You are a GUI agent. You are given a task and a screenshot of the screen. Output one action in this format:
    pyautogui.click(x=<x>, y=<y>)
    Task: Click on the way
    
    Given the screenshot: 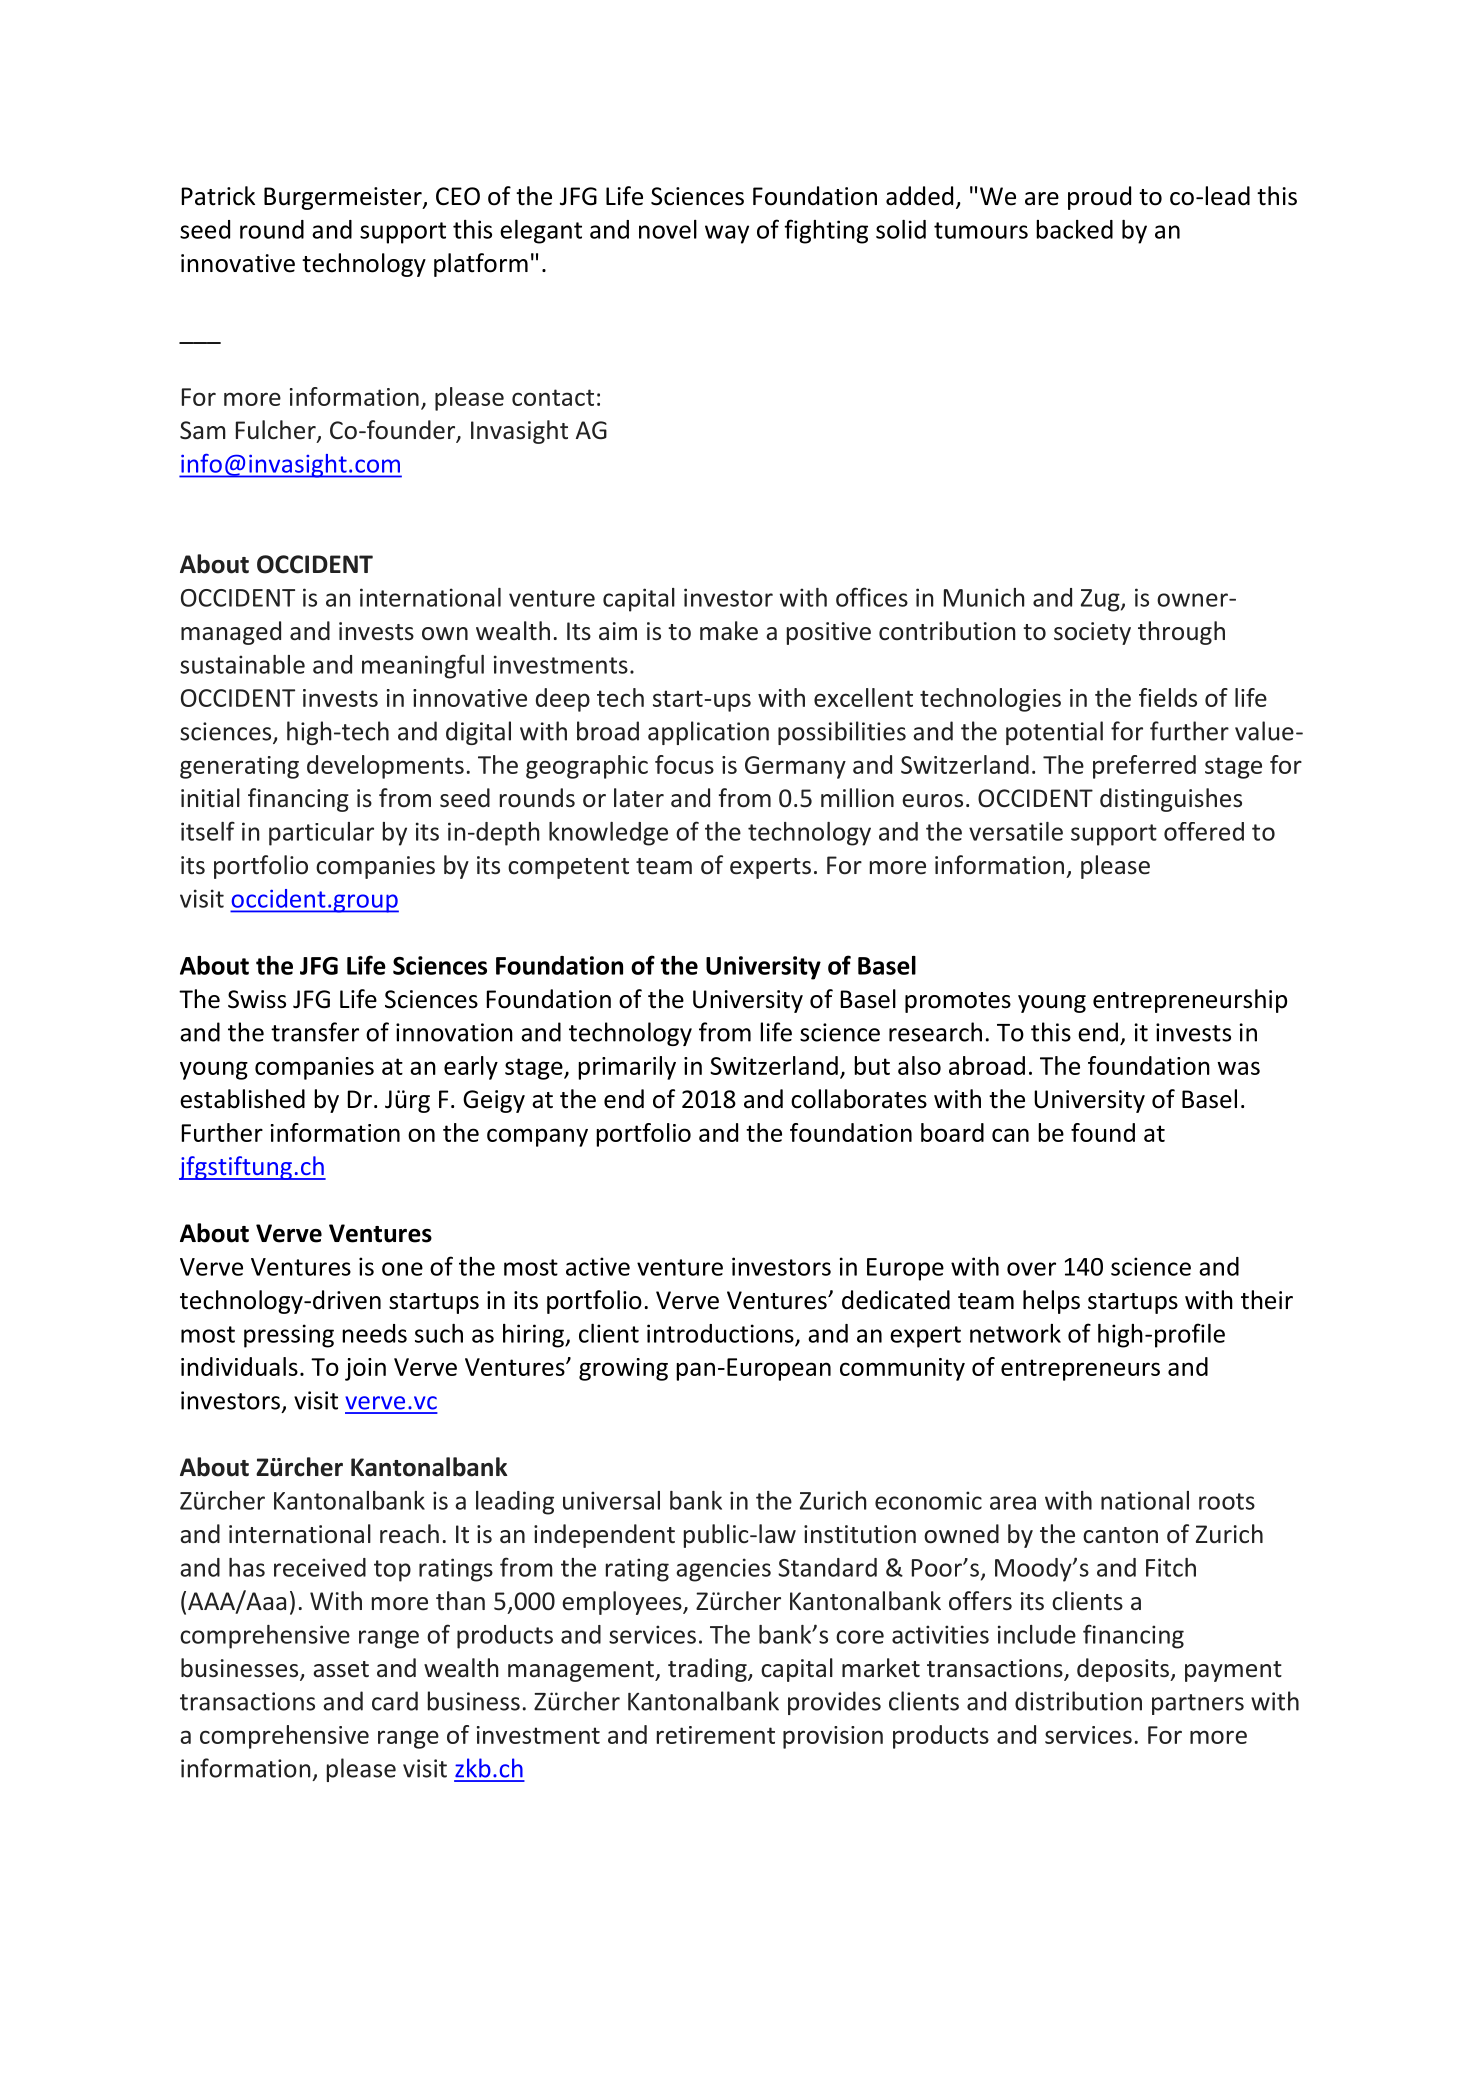 What is the action you would take?
    pyautogui.click(x=727, y=234)
